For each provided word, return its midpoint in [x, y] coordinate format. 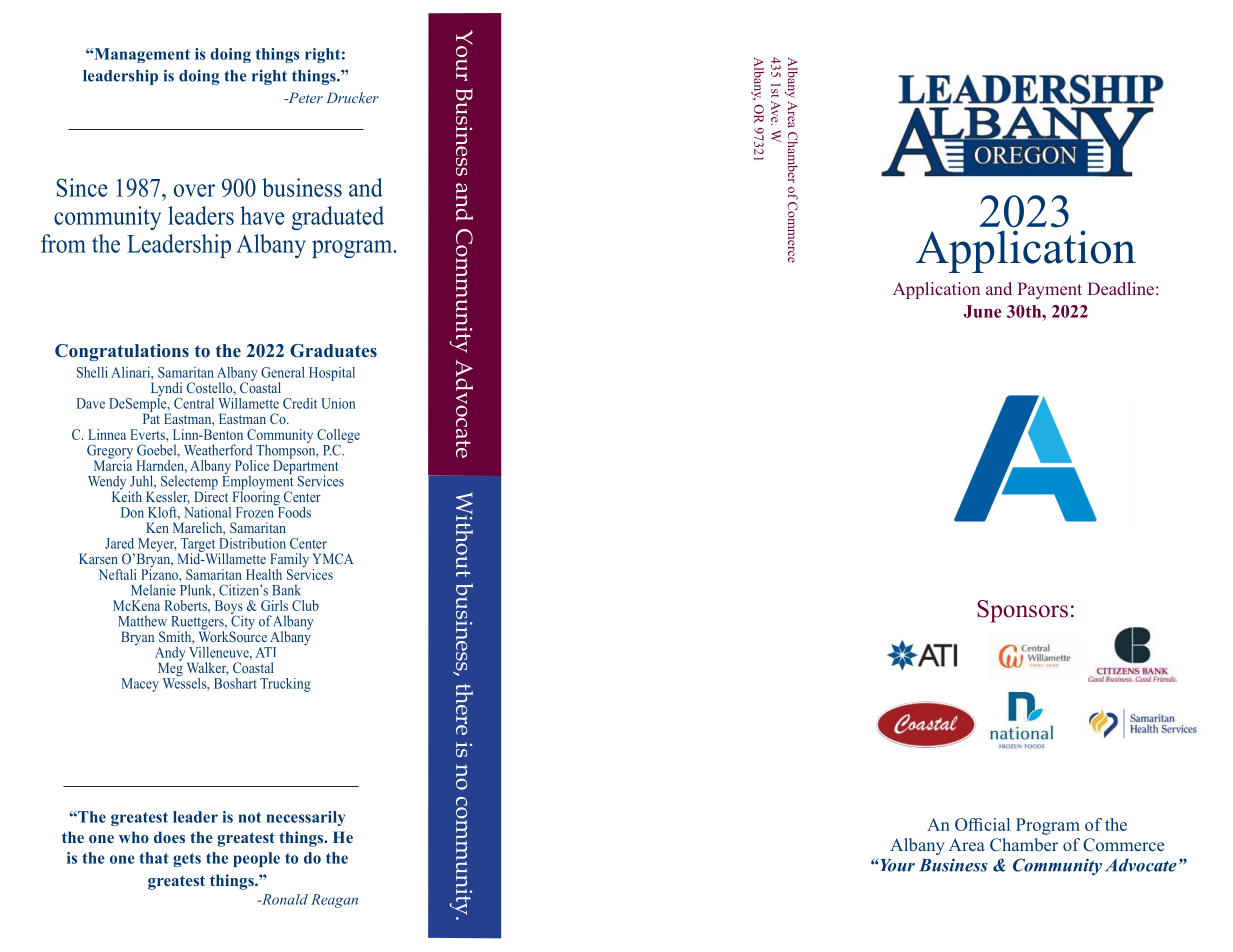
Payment [1049, 290]
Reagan [334, 901]
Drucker [352, 97]
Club [305, 605]
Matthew [142, 621]
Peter [304, 97]
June [983, 311]
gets [187, 860]
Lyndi [166, 390]
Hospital [332, 374]
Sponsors [1022, 611]
